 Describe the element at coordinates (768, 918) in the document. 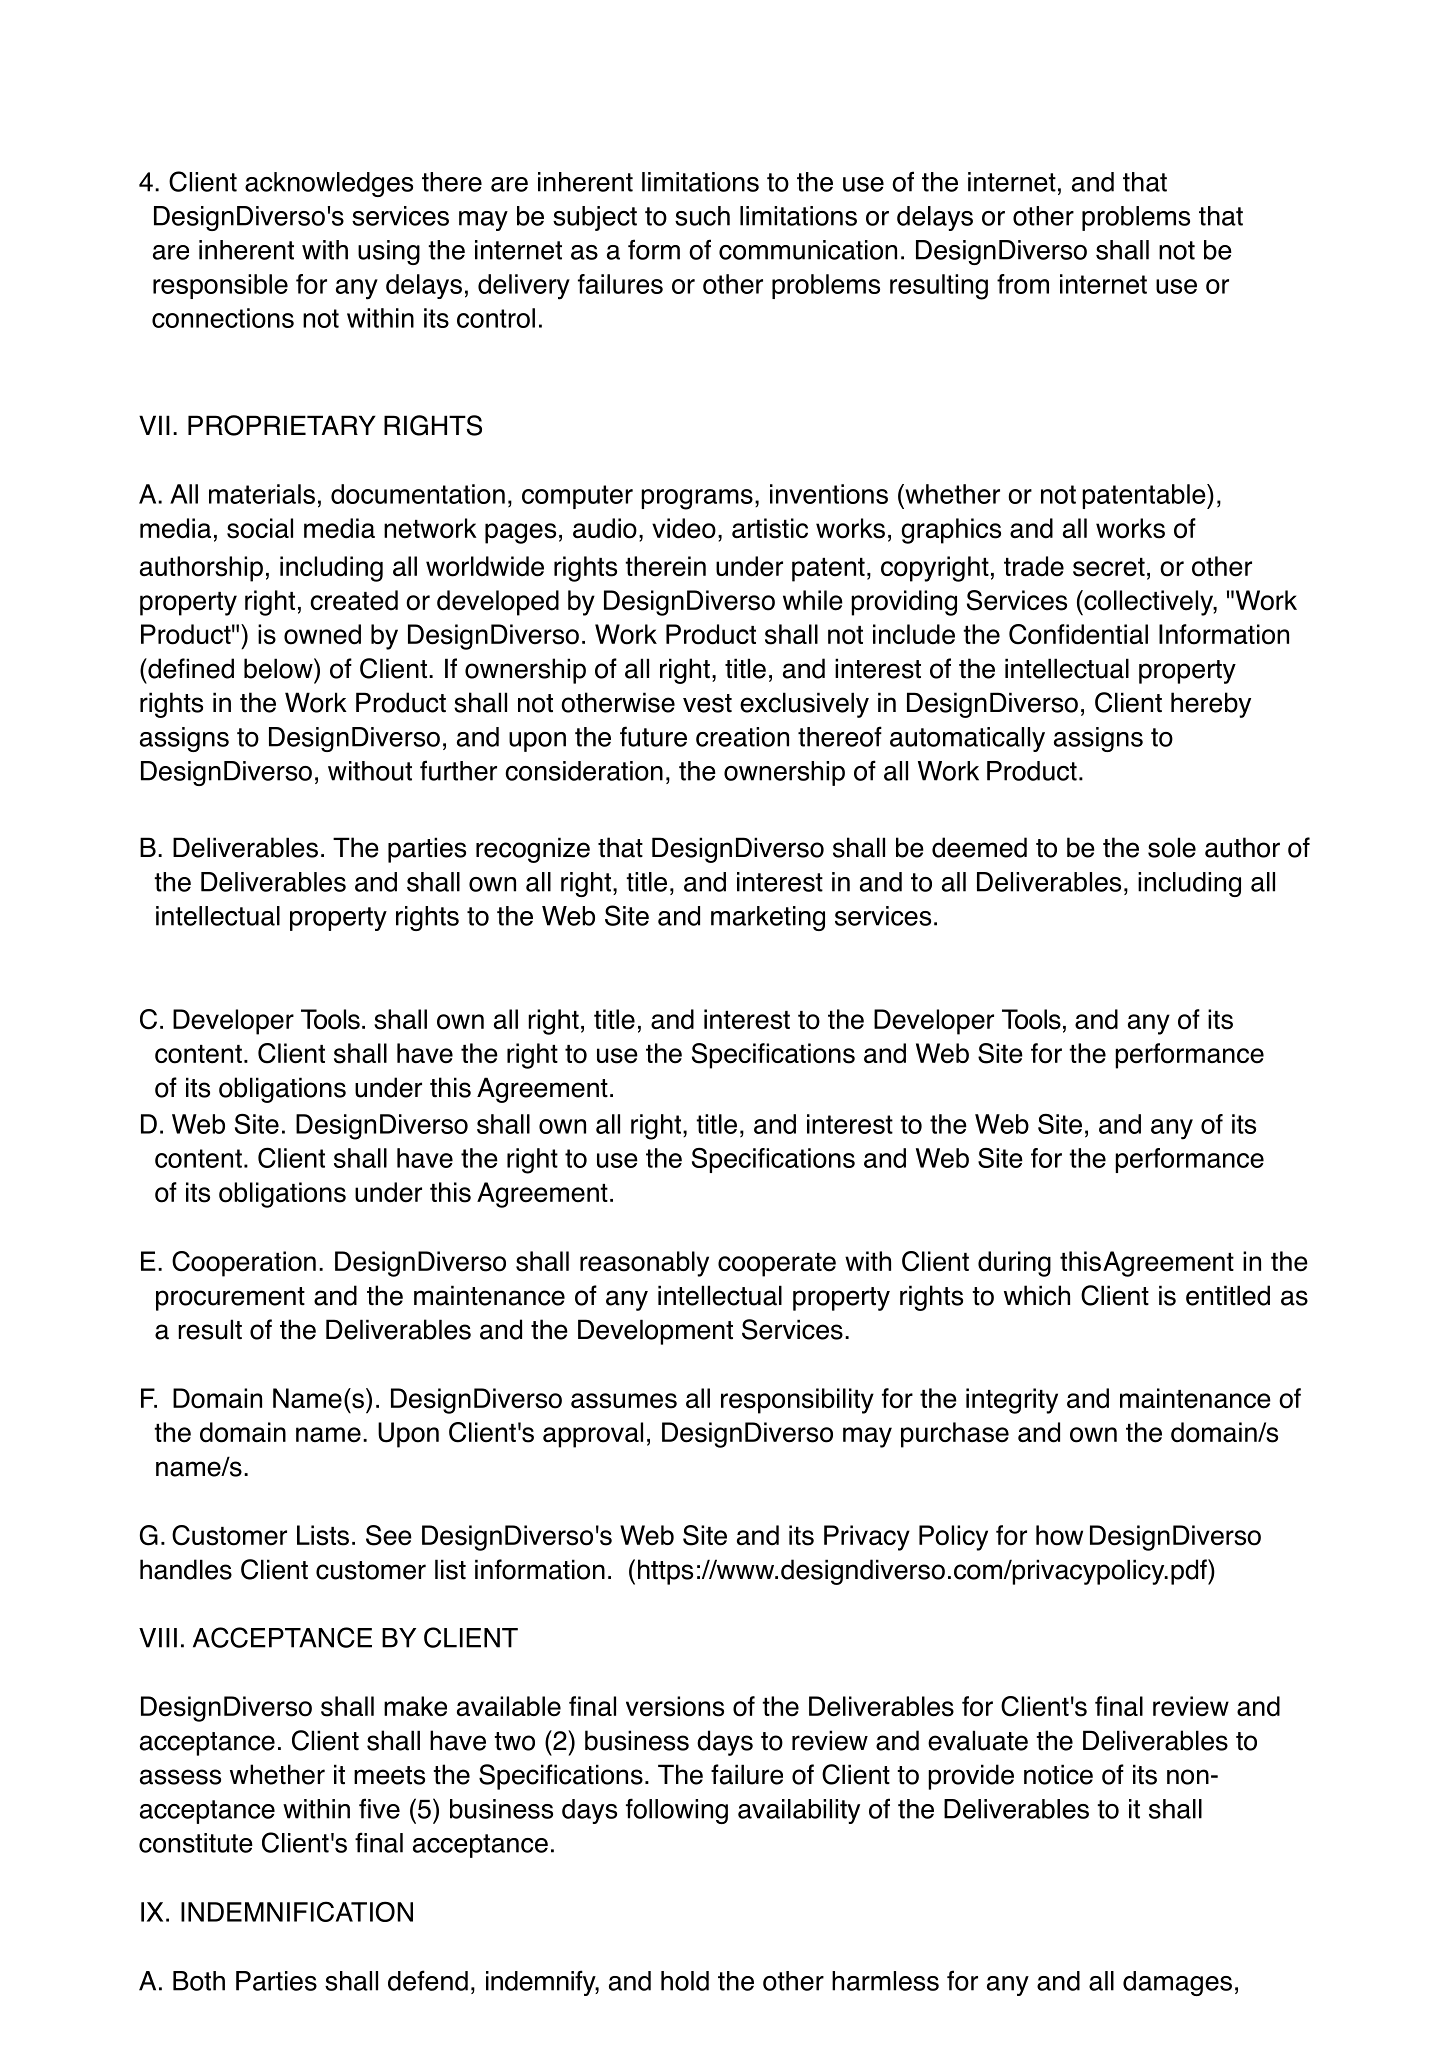

I see `marketing` at that location.
